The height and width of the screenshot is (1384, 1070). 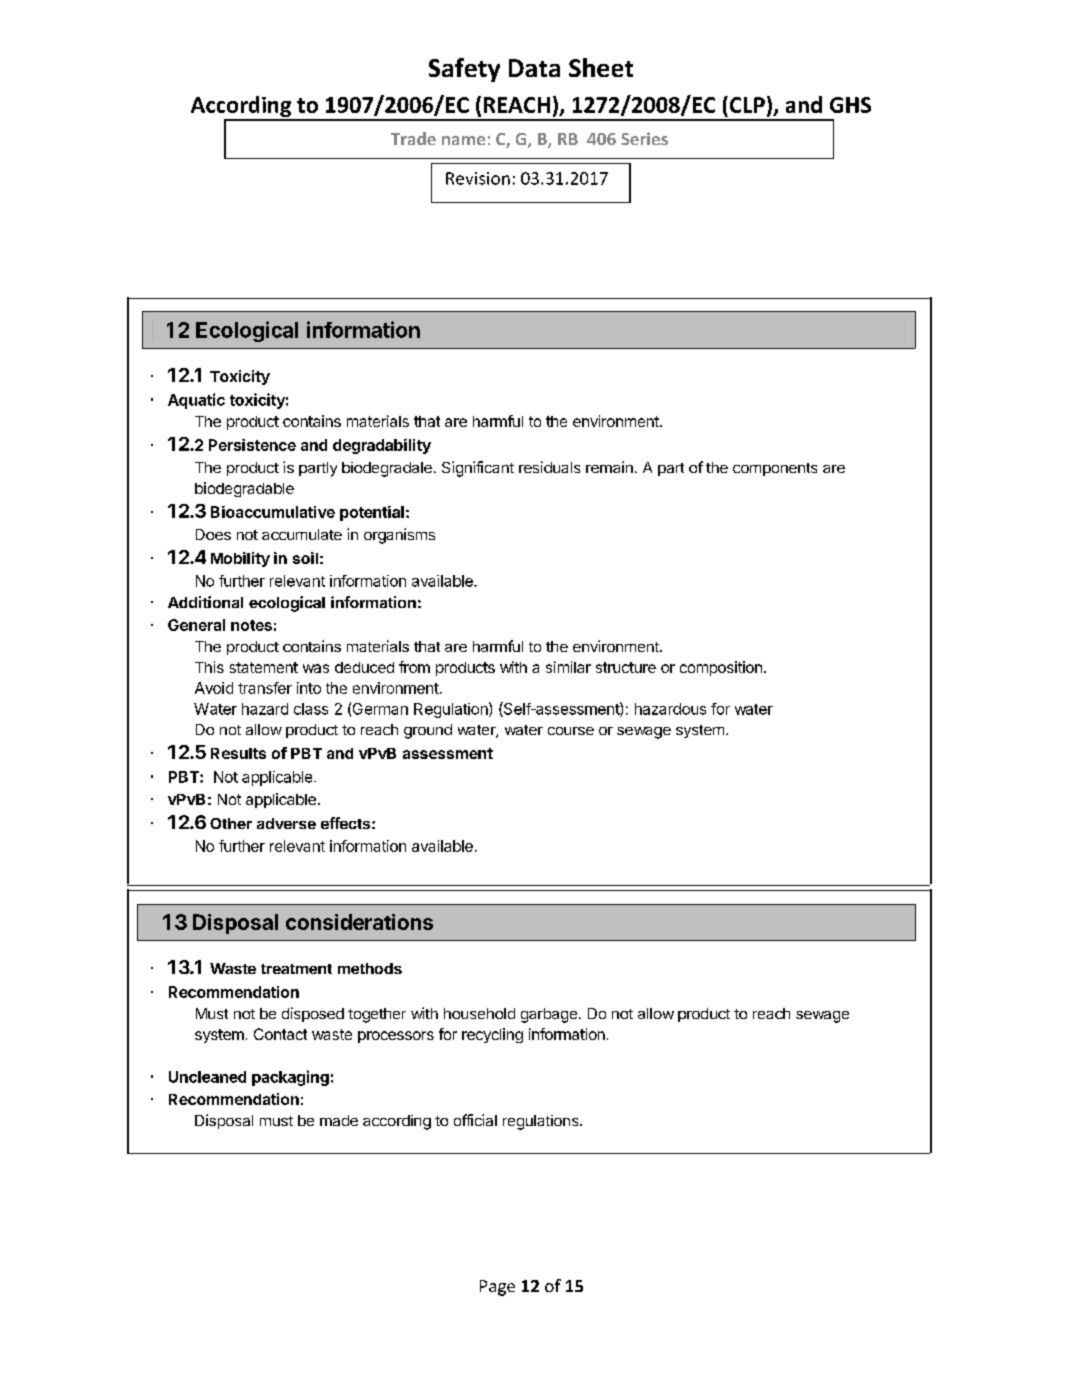 What do you see at coordinates (721, 668) in the screenshot?
I see `composition` at bounding box center [721, 668].
